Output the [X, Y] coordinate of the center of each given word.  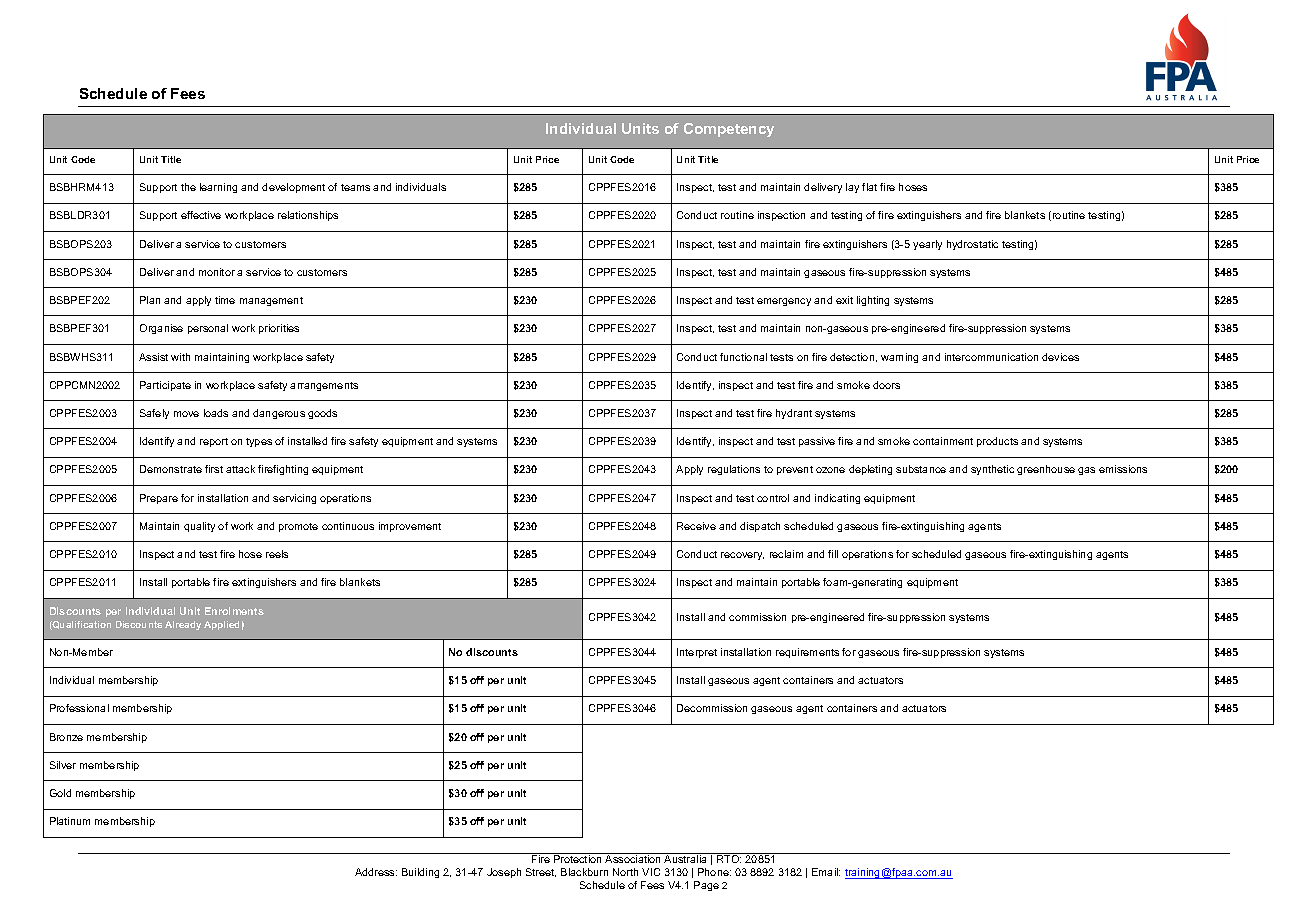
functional [743, 357]
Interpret [697, 653]
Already [183, 625]
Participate [165, 386]
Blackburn [584, 872]
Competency [729, 130]
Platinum [70, 821]
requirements [807, 653]
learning [218, 188]
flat [869, 187]
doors [886, 385]
